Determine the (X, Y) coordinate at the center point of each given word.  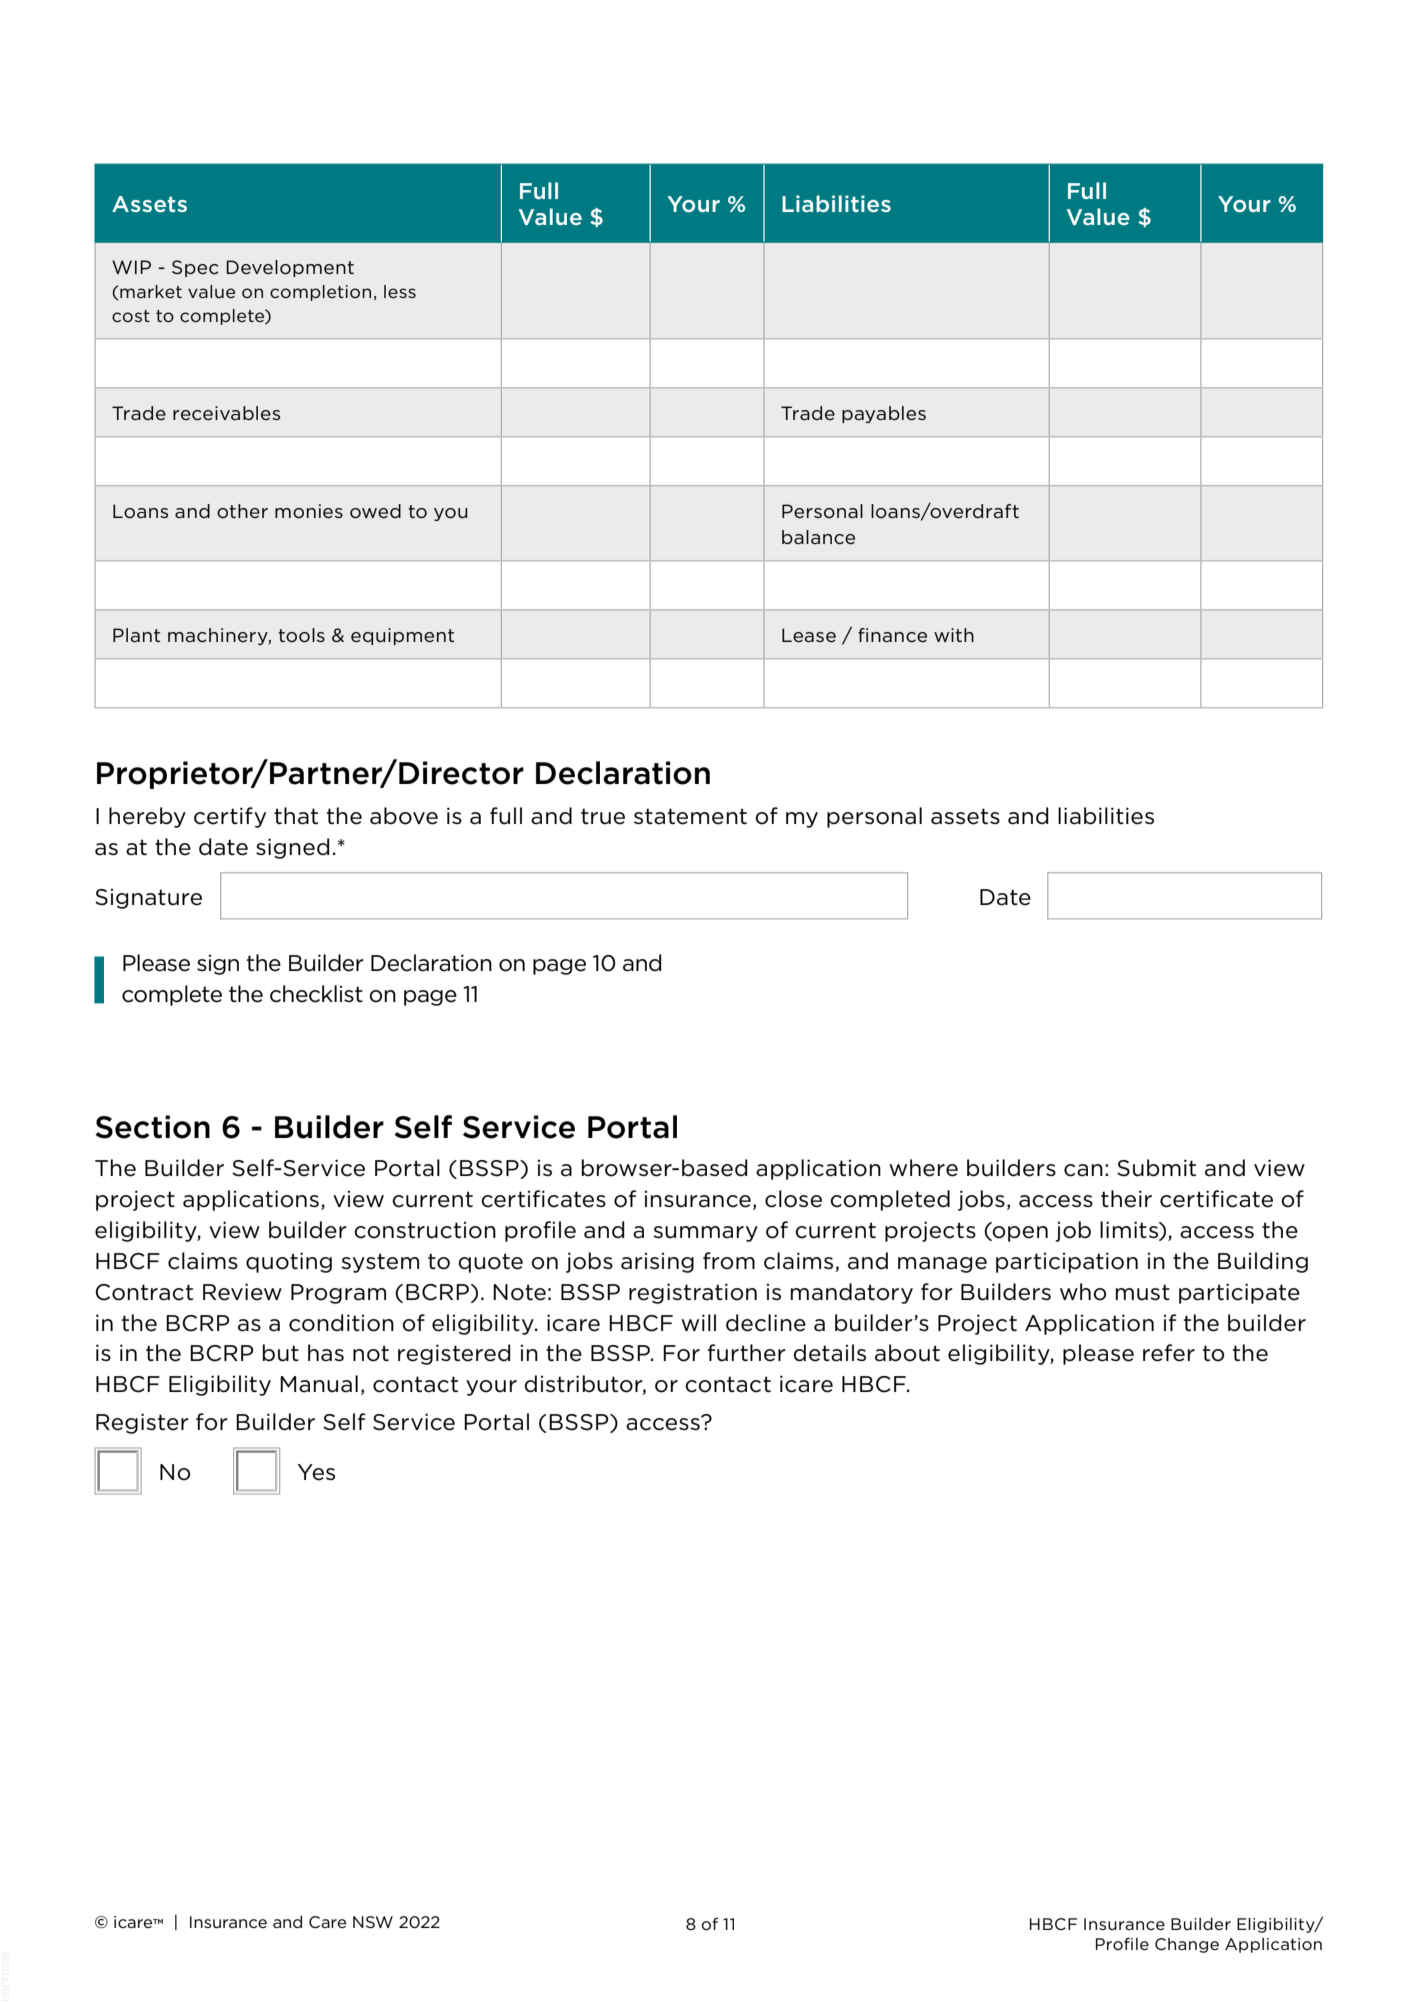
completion (320, 293)
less (400, 291)
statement (690, 816)
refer (1169, 1353)
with (954, 635)
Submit (1156, 1168)
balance (818, 537)
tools (301, 635)
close (793, 1199)
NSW (373, 1922)
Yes (316, 1472)
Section (153, 1127)
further (747, 1353)
